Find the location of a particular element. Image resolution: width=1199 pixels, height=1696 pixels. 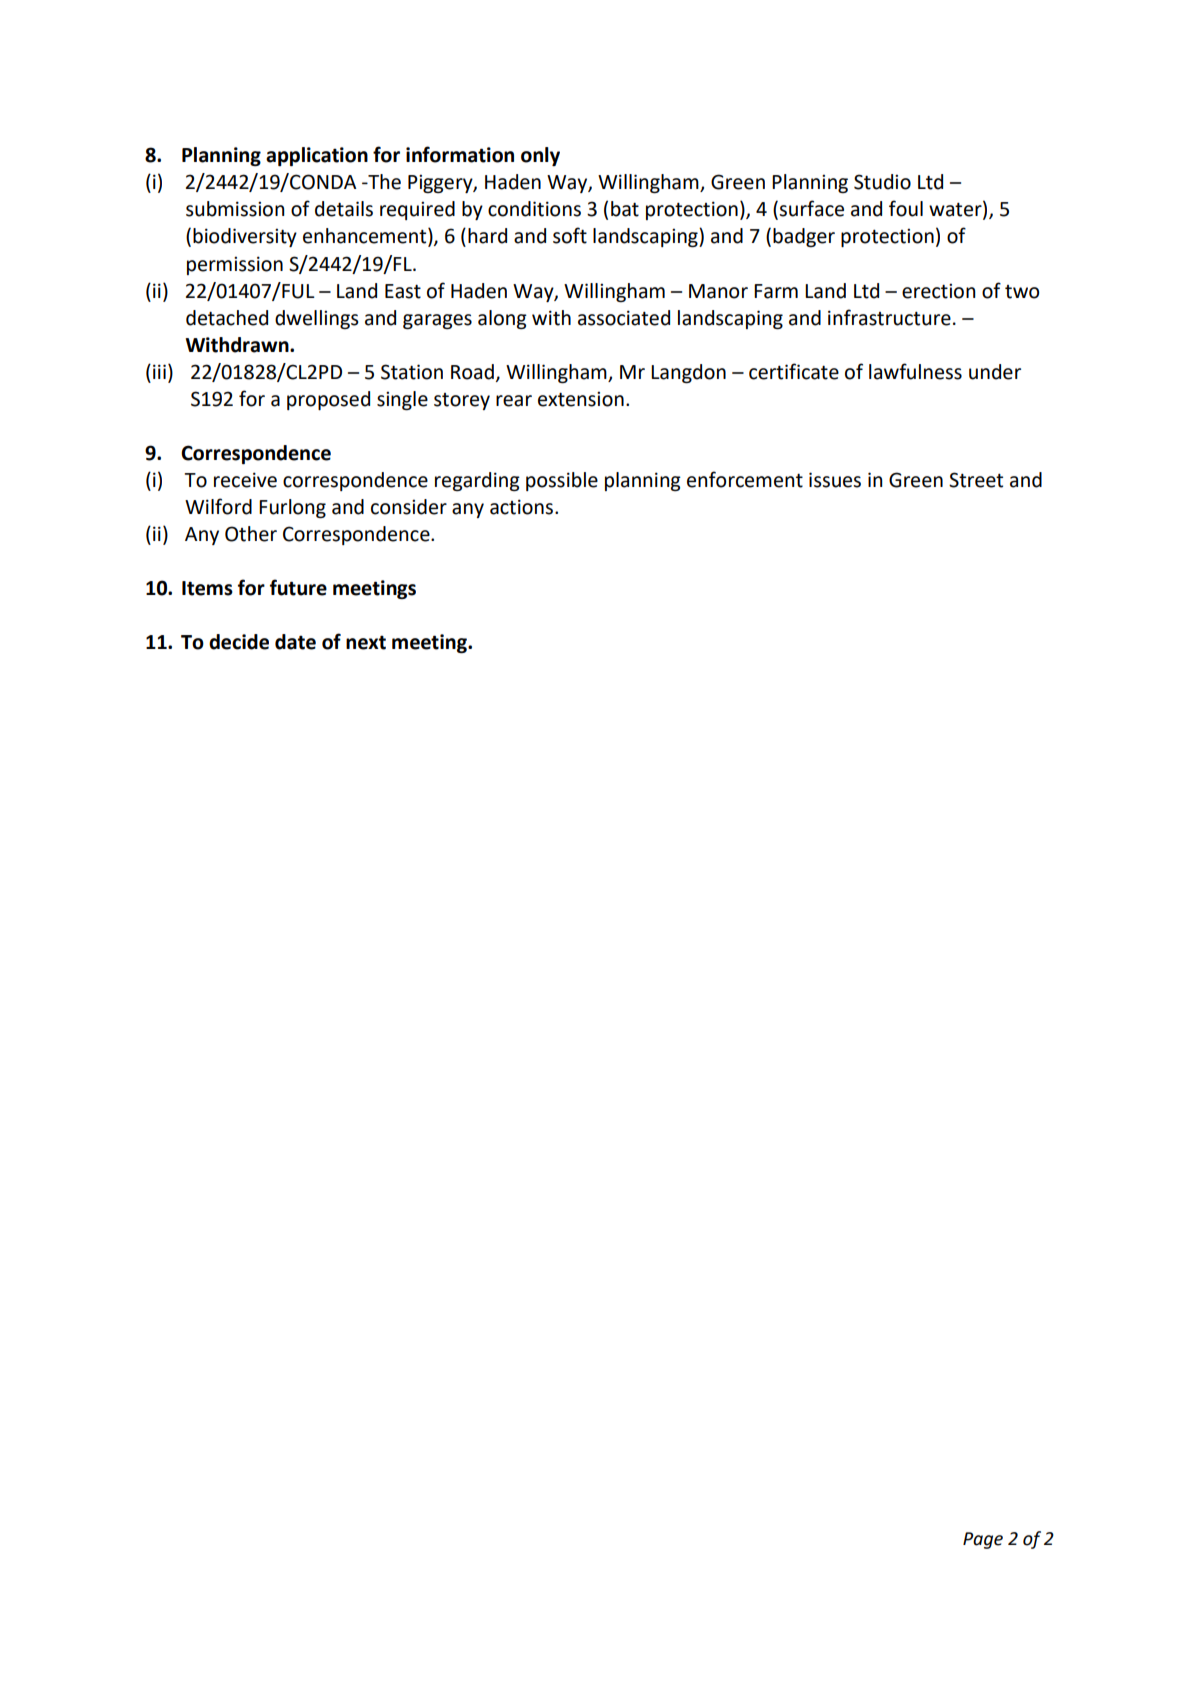

decide is located at coordinates (239, 642).
